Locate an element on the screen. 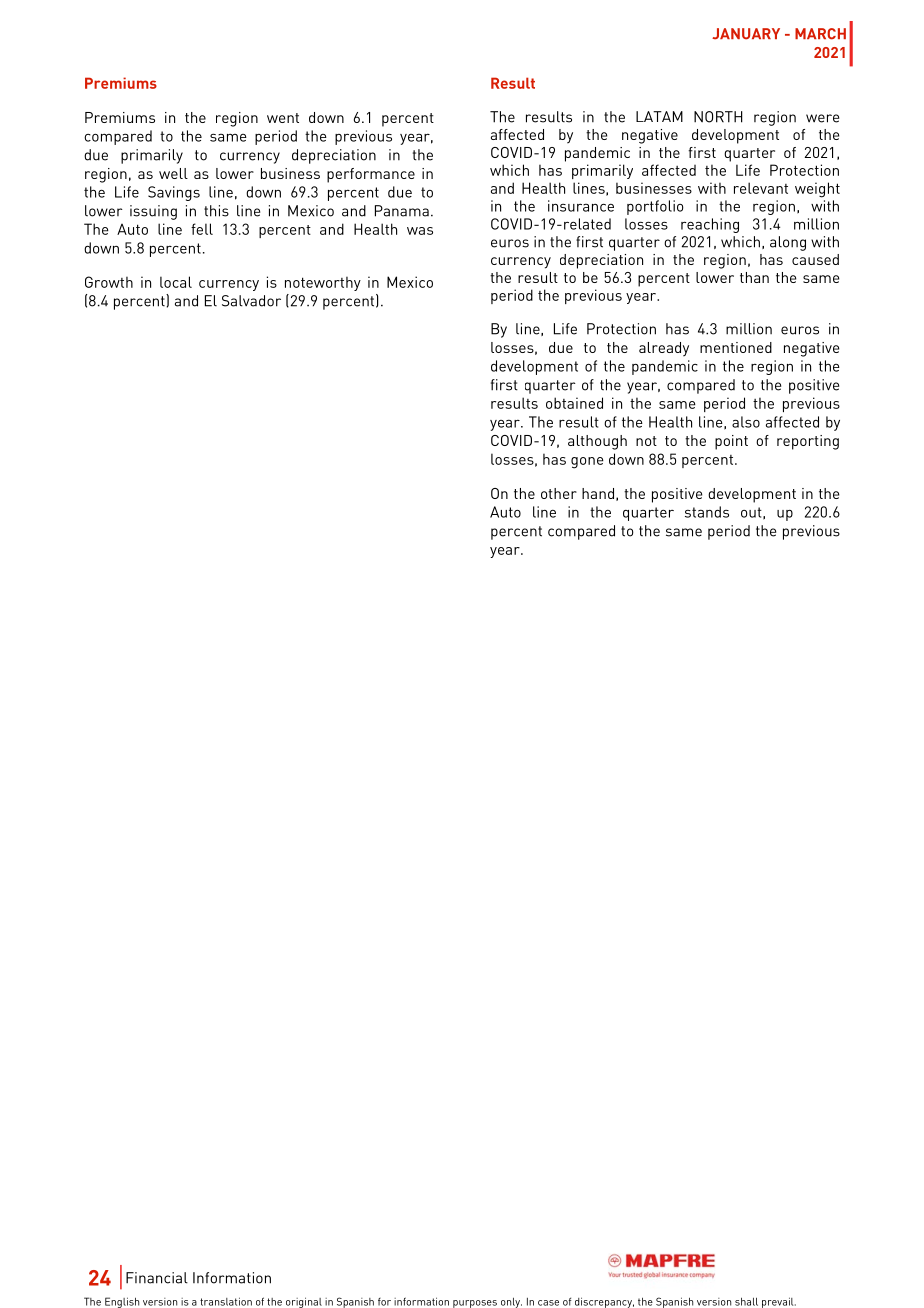  hand is located at coordinates (598, 493).
